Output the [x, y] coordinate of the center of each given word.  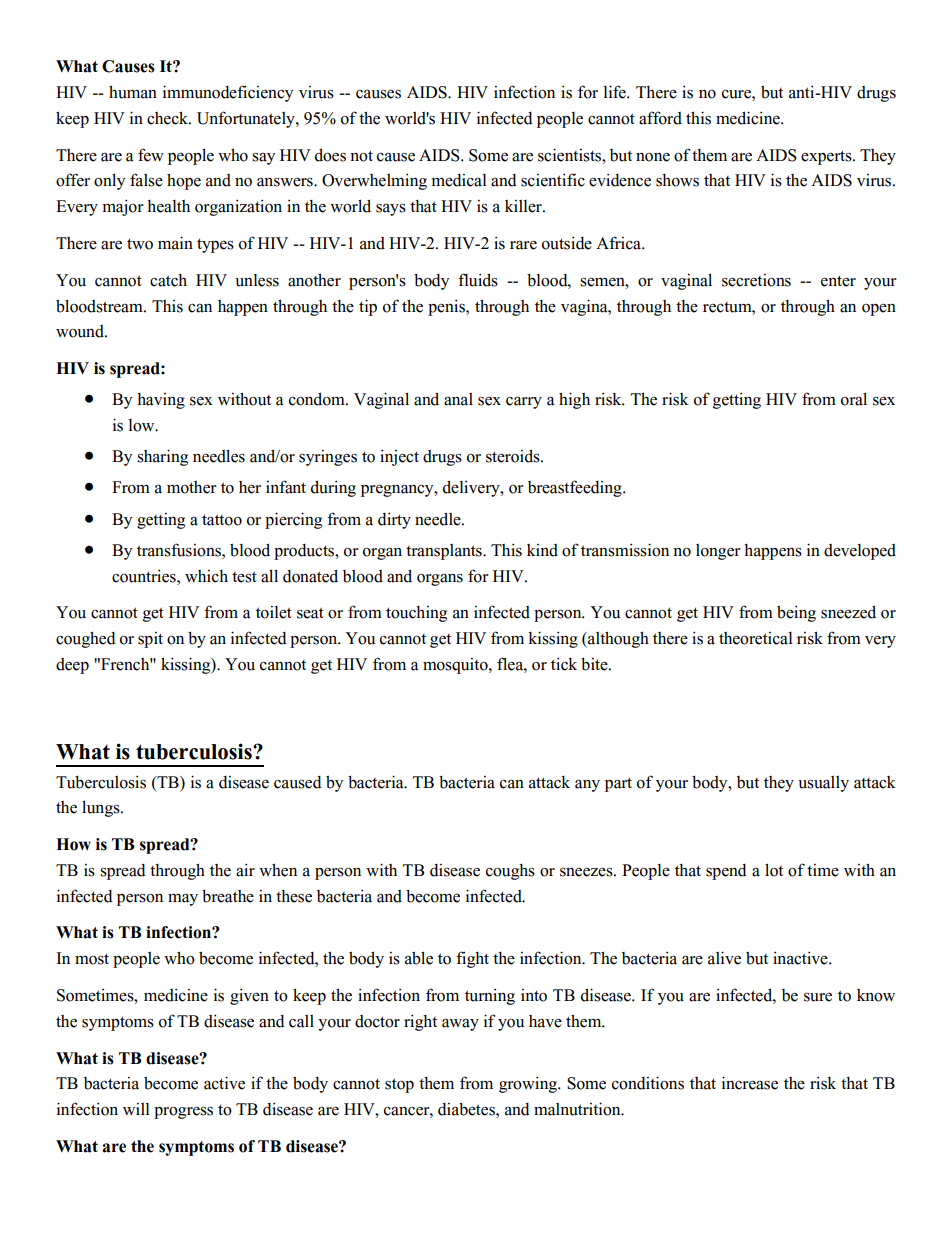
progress [183, 1112]
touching [416, 614]
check [169, 118]
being [796, 613]
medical [459, 180]
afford [660, 118]
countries [145, 576]
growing [529, 1084]
